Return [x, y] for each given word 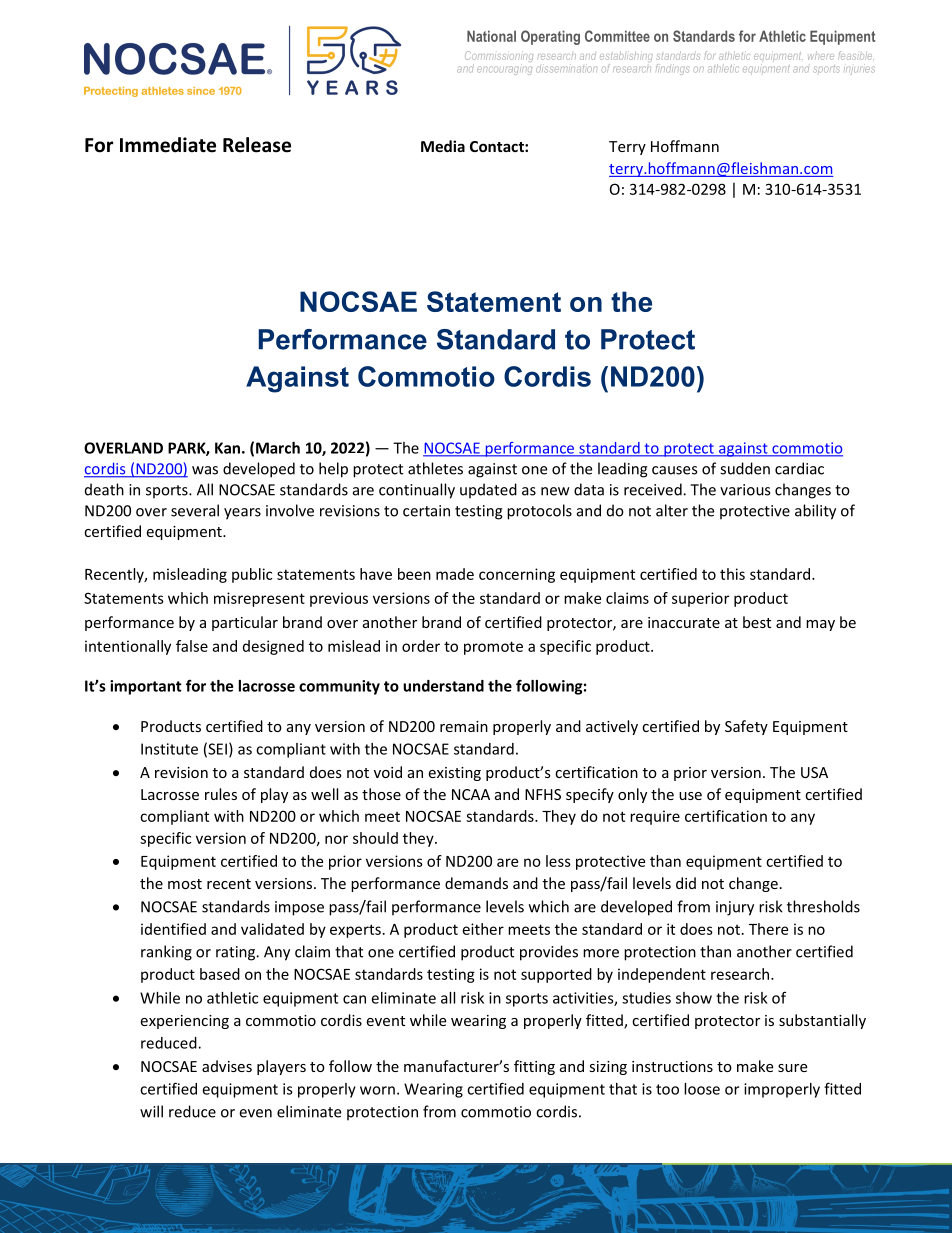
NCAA [471, 794]
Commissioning [499, 58]
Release [257, 145]
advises [227, 1066]
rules [221, 794]
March [278, 448]
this [732, 574]
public [252, 575]
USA [814, 772]
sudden [745, 468]
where [821, 55]
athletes [435, 468]
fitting [534, 1067]
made [455, 574]
